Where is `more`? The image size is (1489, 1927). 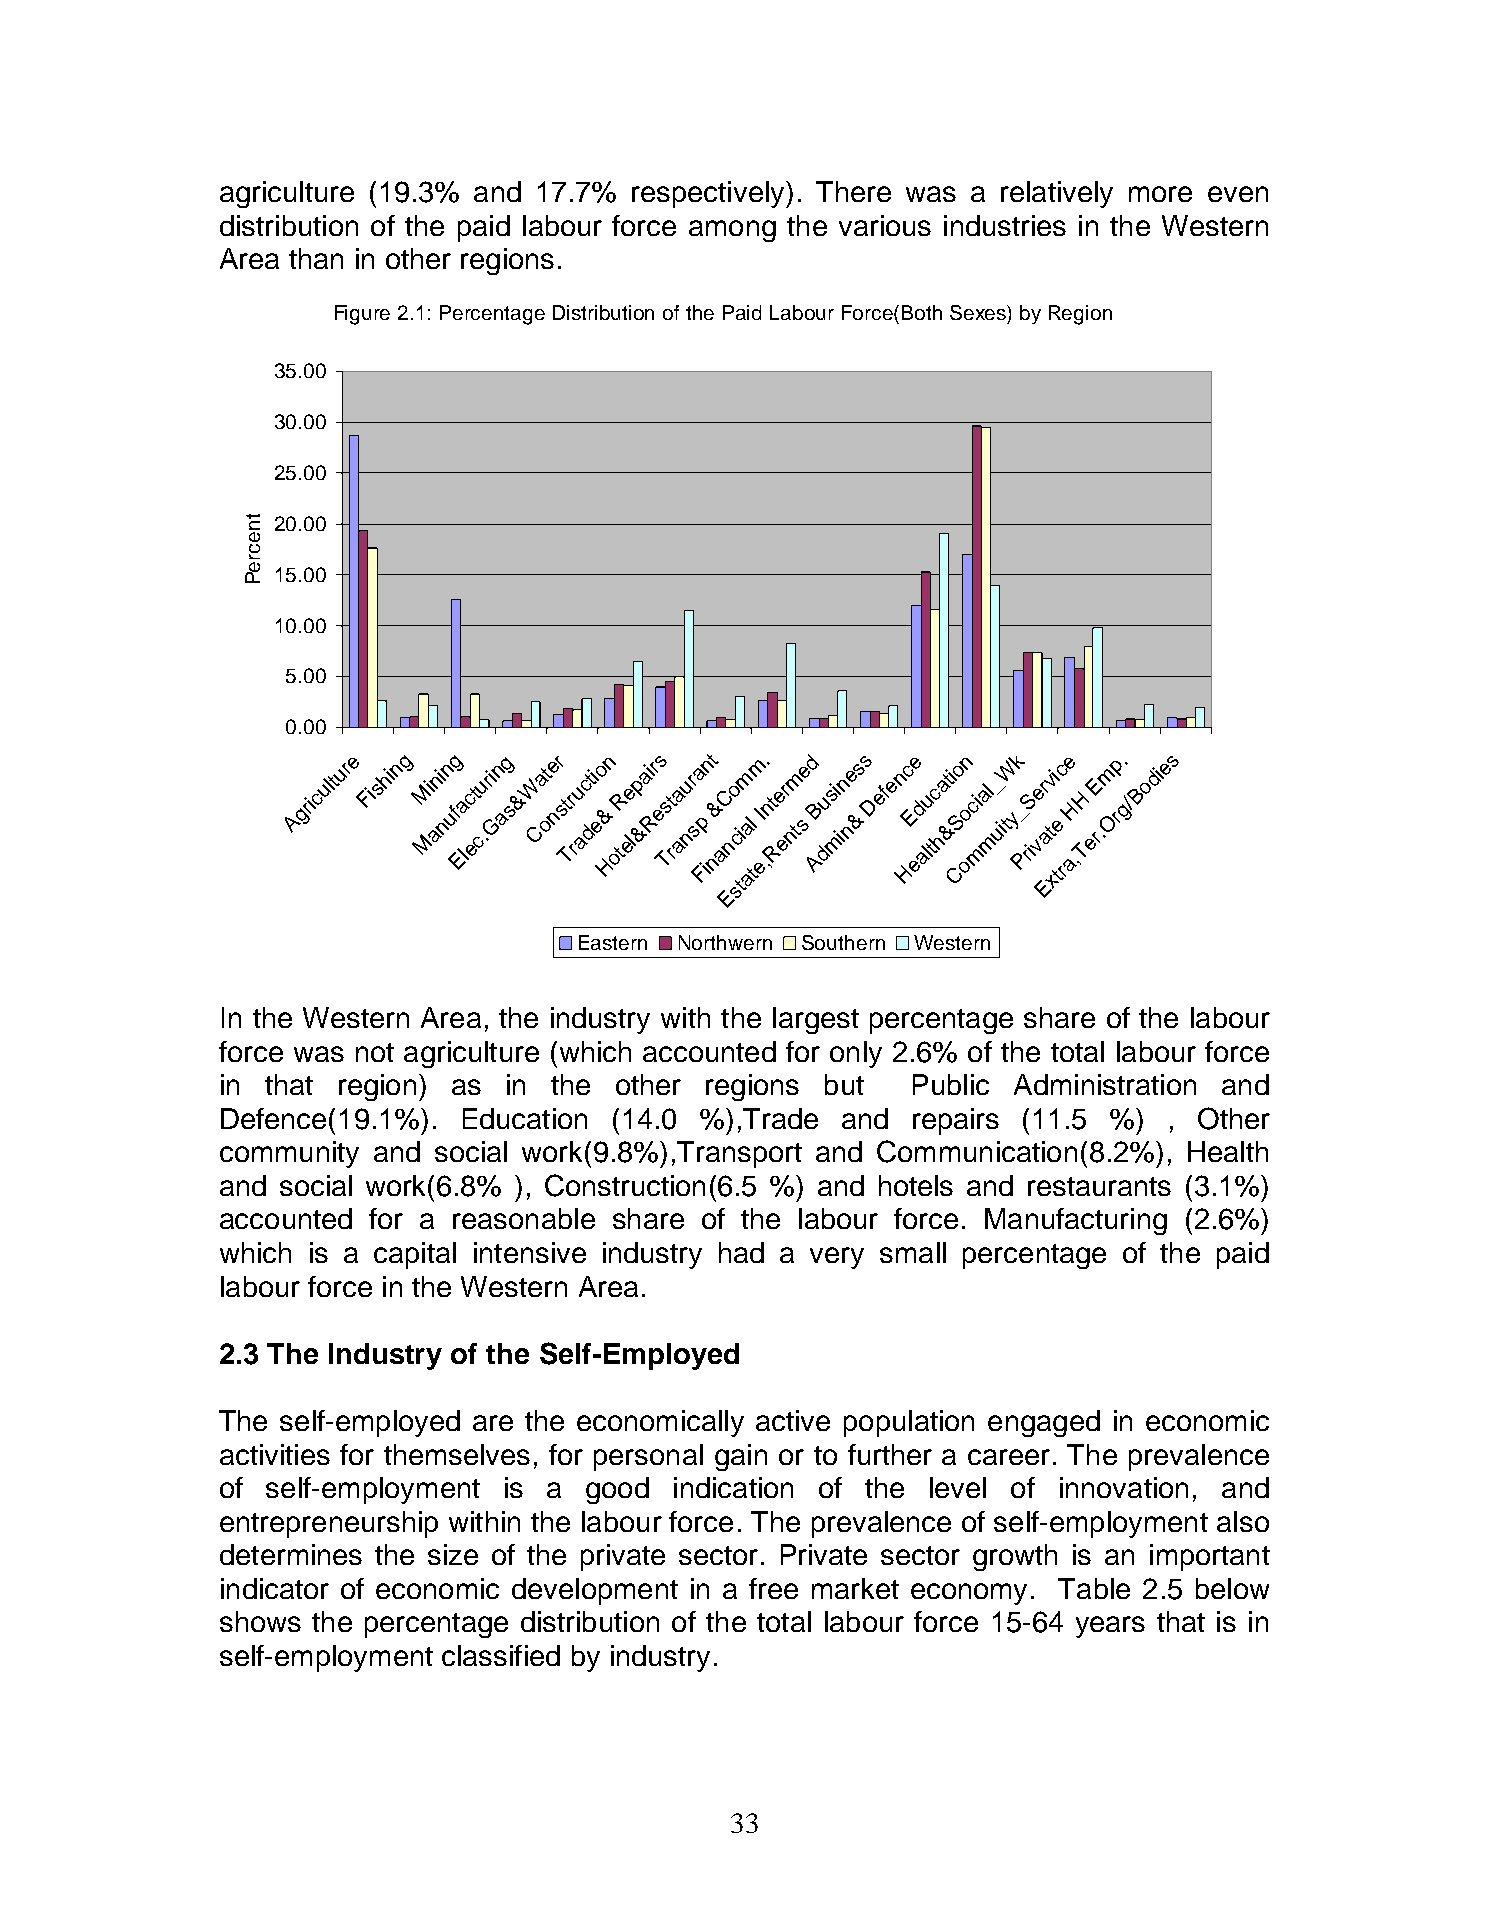 more is located at coordinates (1160, 194).
